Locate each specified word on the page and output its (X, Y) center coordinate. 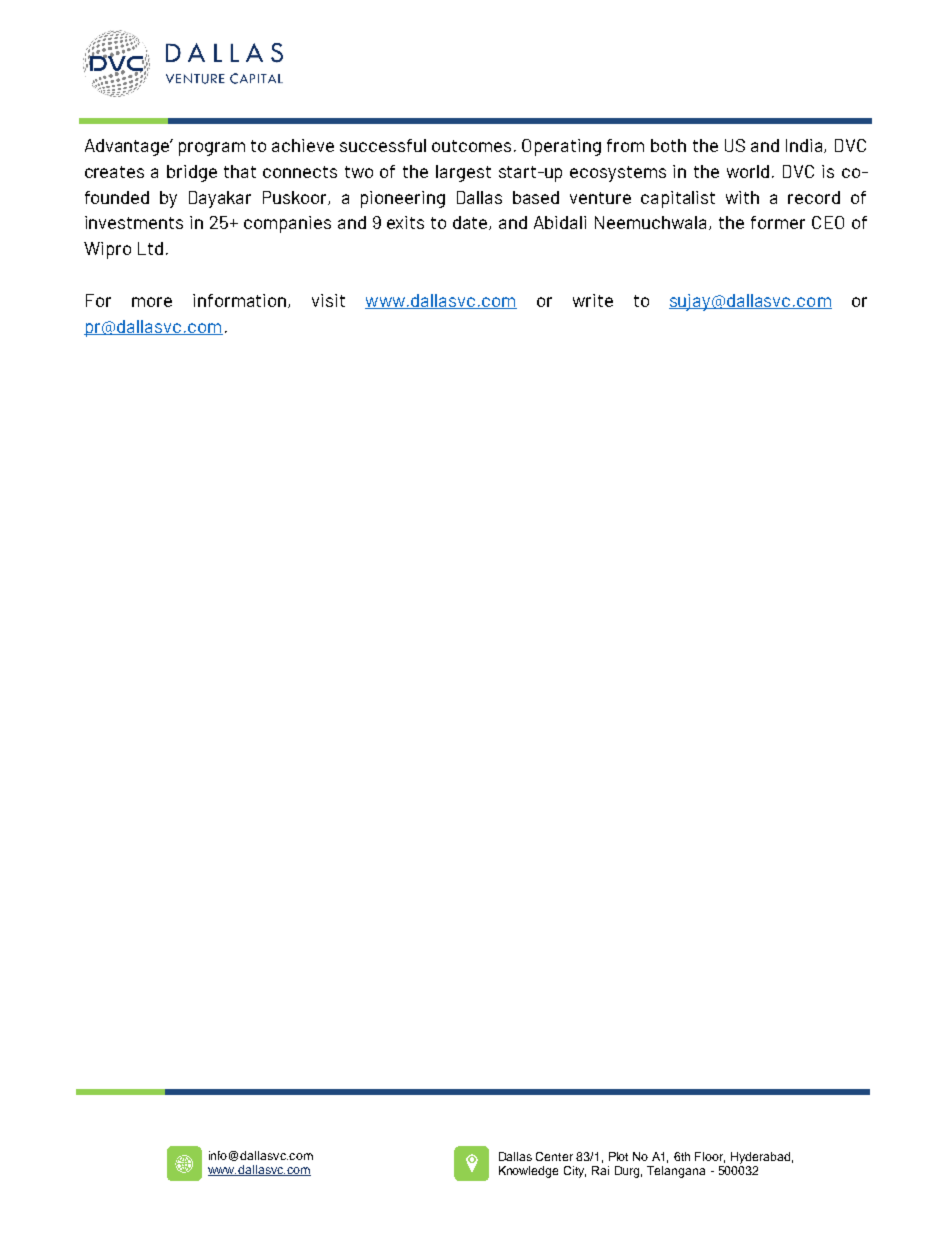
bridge (192, 173)
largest (463, 173)
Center (554, 1156)
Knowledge (528, 1172)
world (748, 171)
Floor (710, 1157)
